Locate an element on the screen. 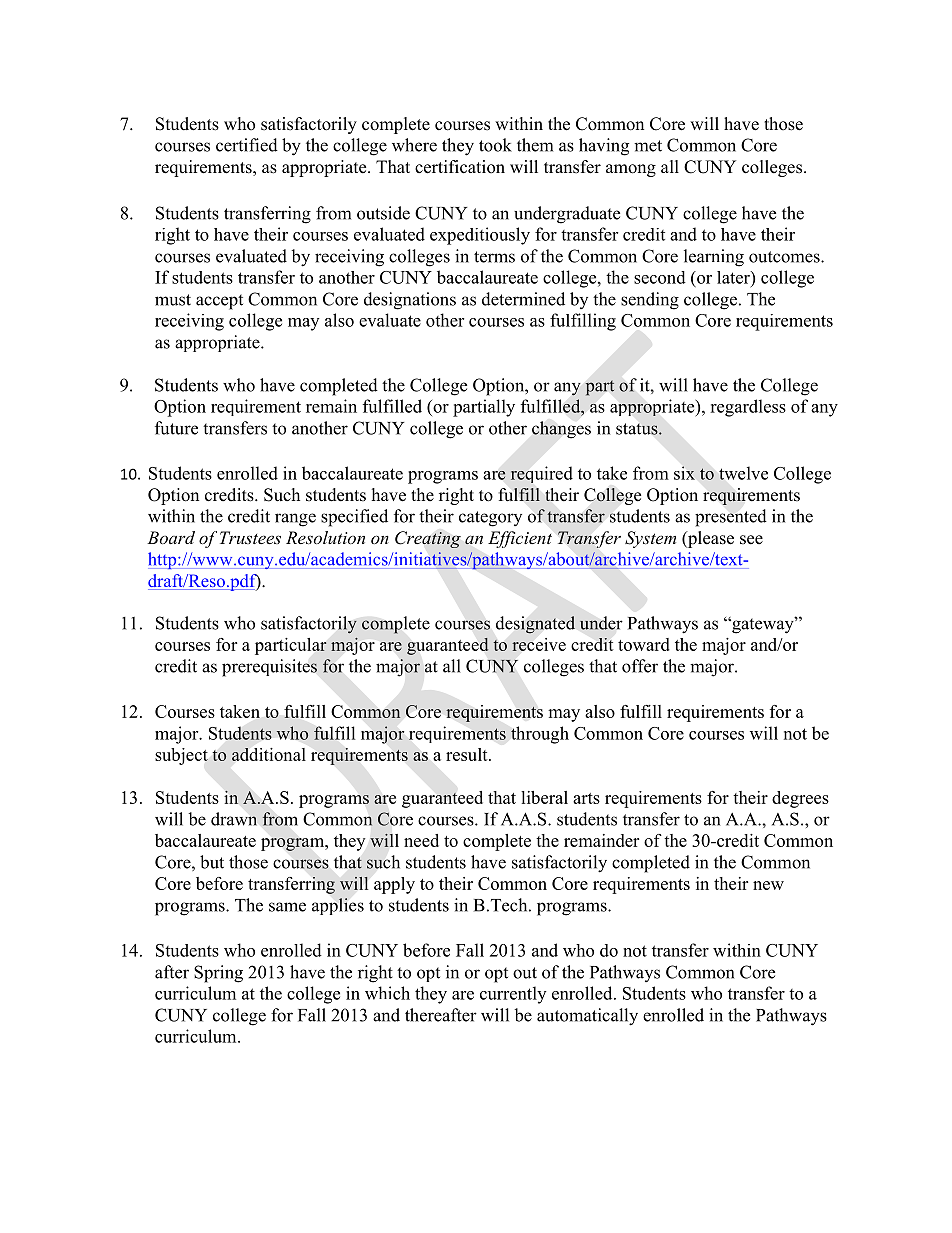 The height and width of the screenshot is (1233, 952). certification is located at coordinates (460, 167).
